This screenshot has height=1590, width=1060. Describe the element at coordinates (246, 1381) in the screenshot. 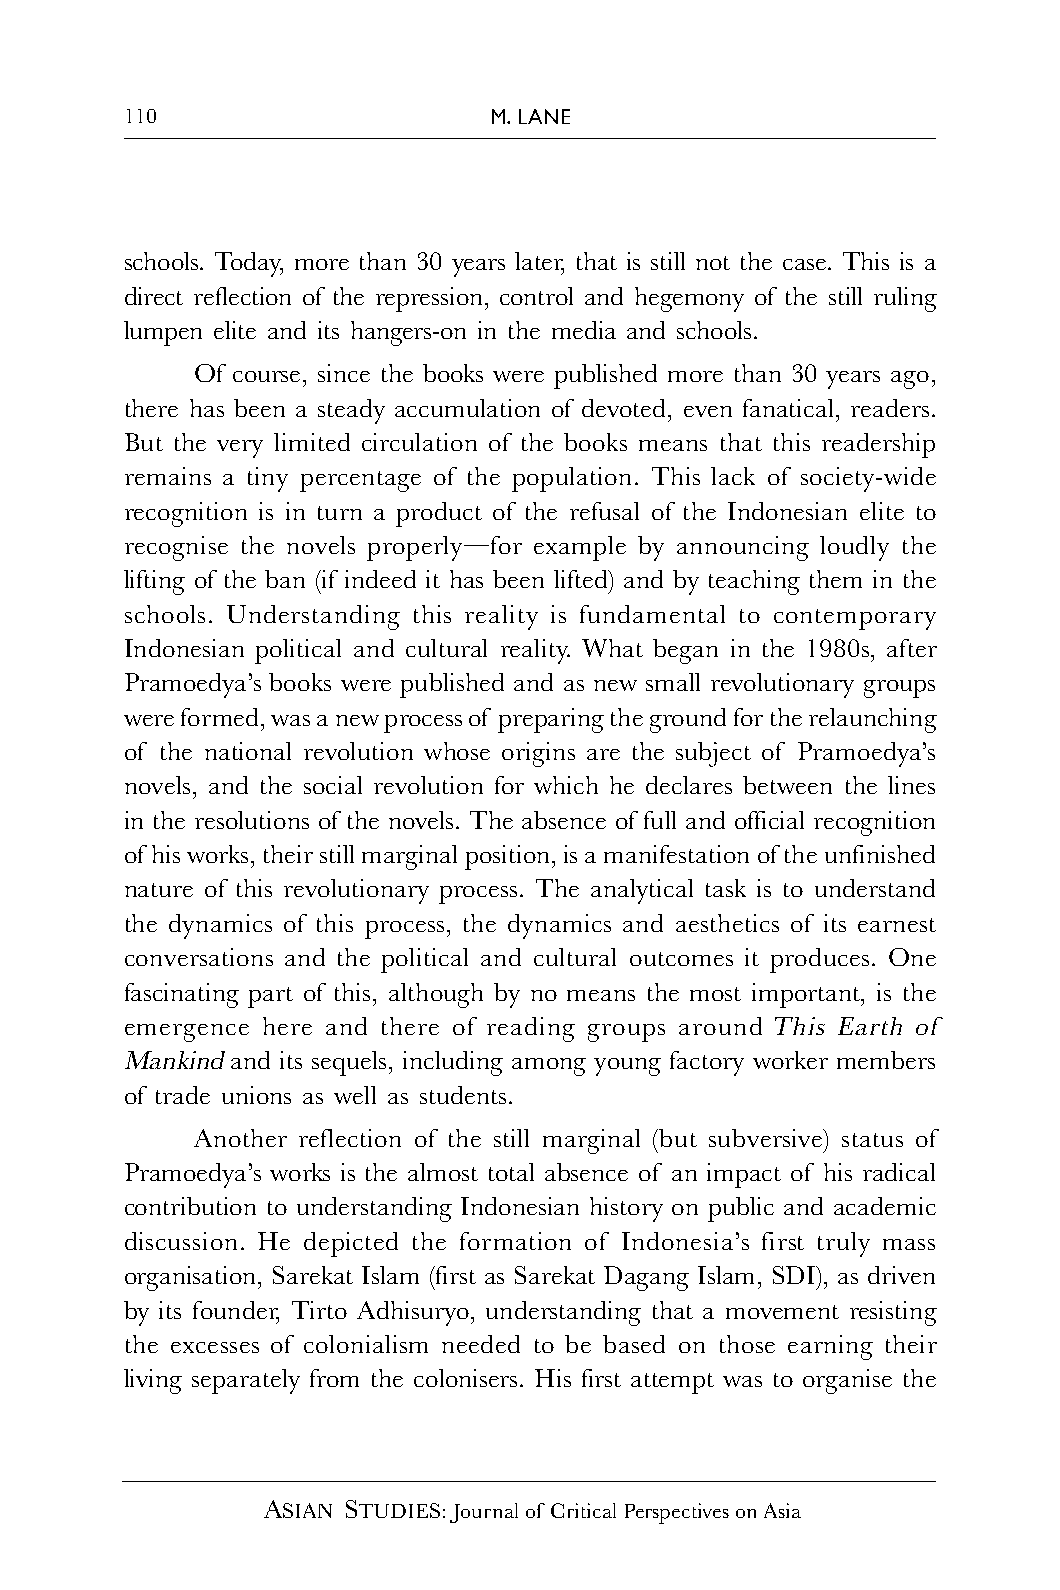

I see `separately` at that location.
